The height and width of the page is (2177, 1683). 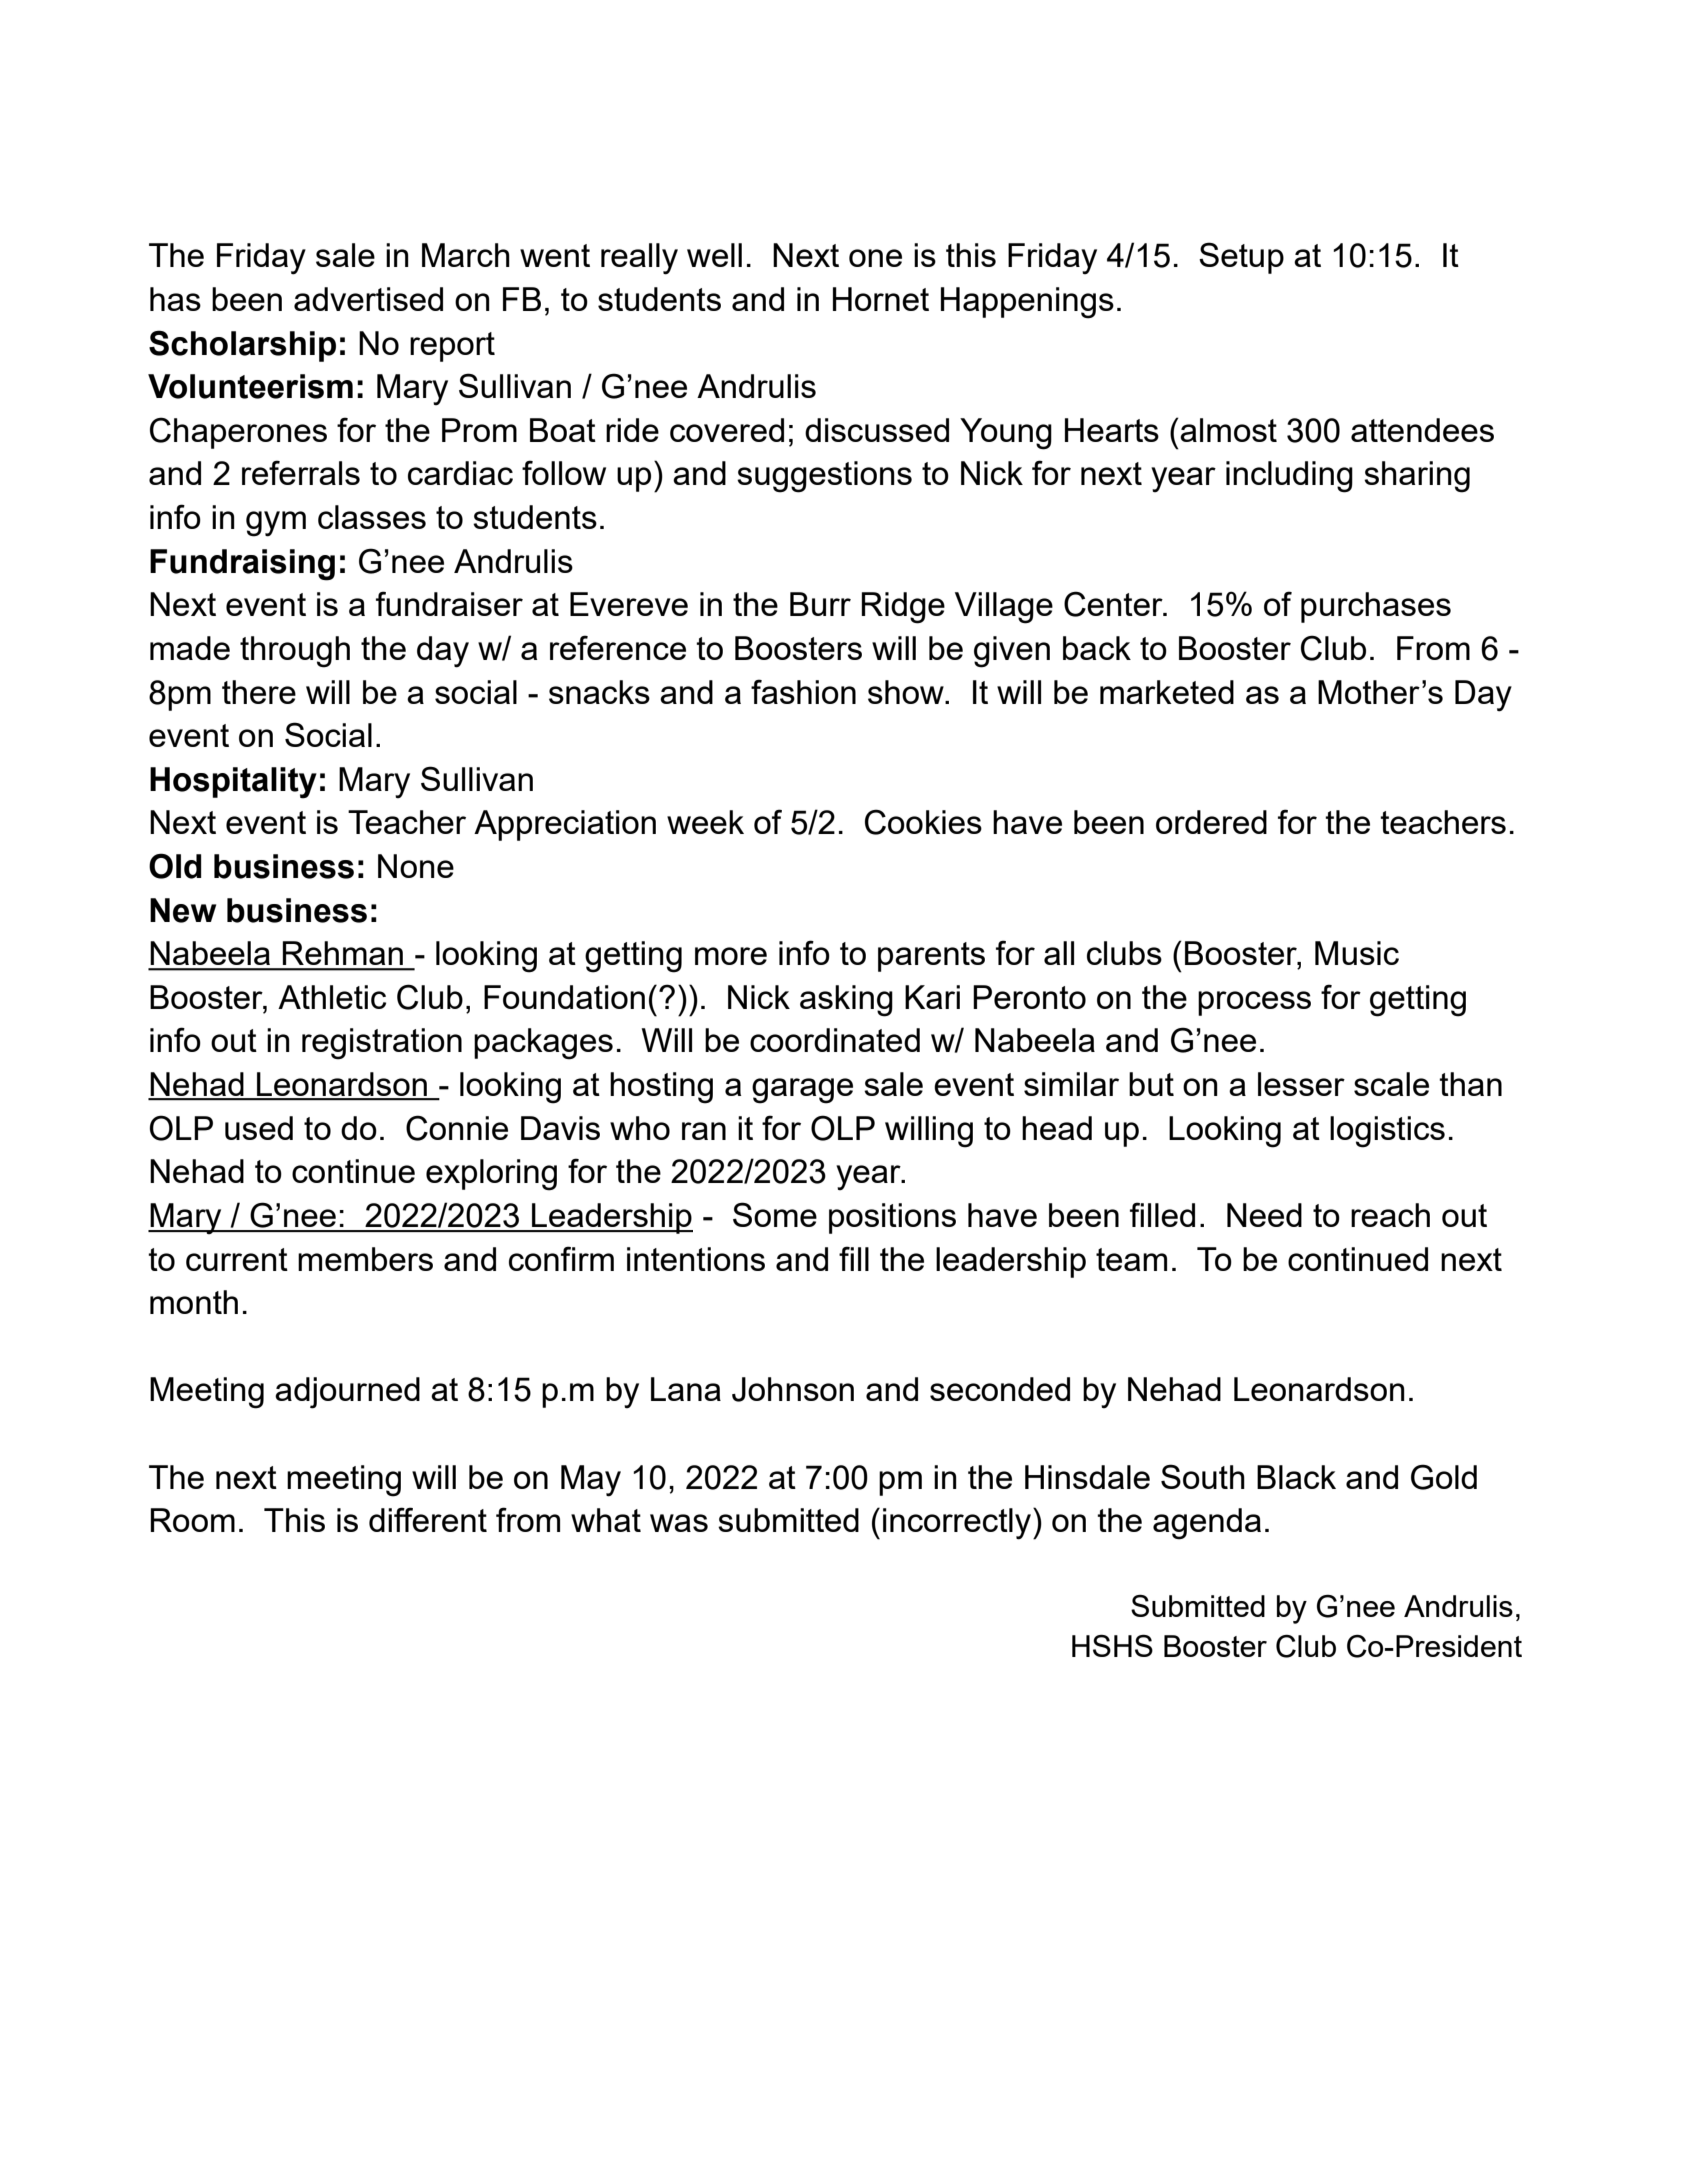 I want to click on Need, so click(x=1264, y=1215).
